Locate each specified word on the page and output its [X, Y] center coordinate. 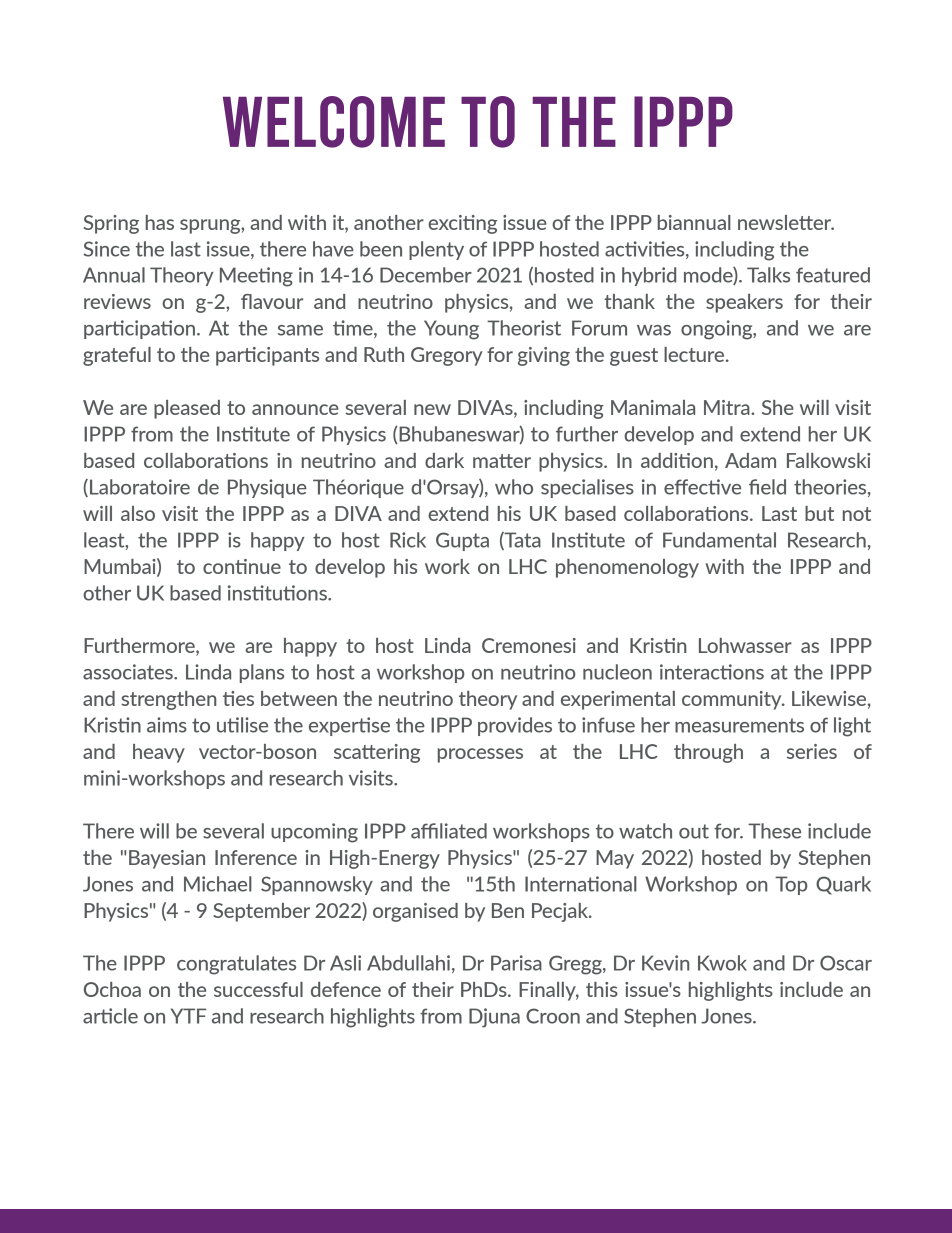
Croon [553, 1016]
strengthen [169, 700]
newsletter [786, 222]
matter [502, 461]
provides [515, 726]
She [778, 407]
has [160, 222]
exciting [462, 224]
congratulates [236, 965]
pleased [187, 409]
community [733, 700]
